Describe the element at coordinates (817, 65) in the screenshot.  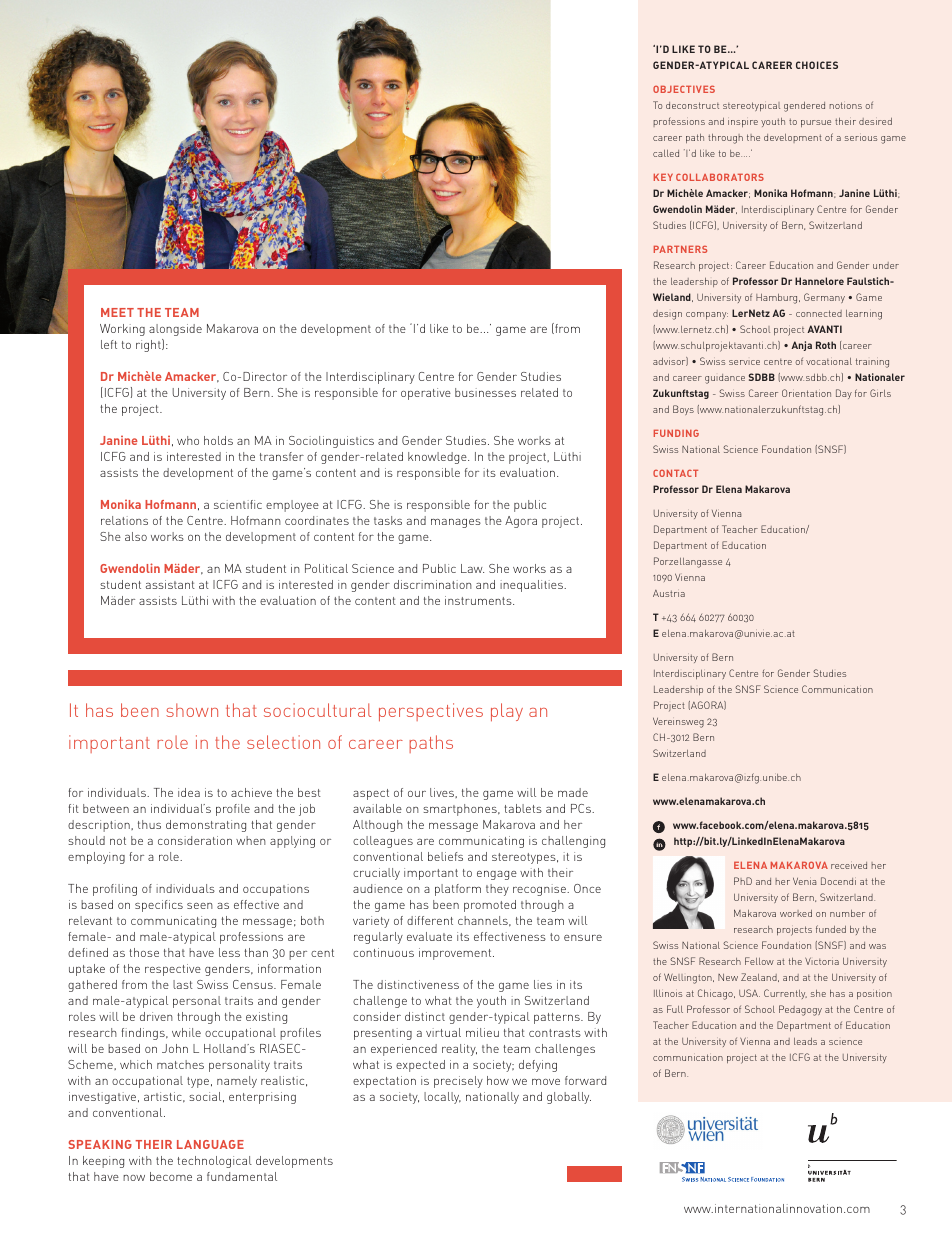
I see `CHOICES` at that location.
